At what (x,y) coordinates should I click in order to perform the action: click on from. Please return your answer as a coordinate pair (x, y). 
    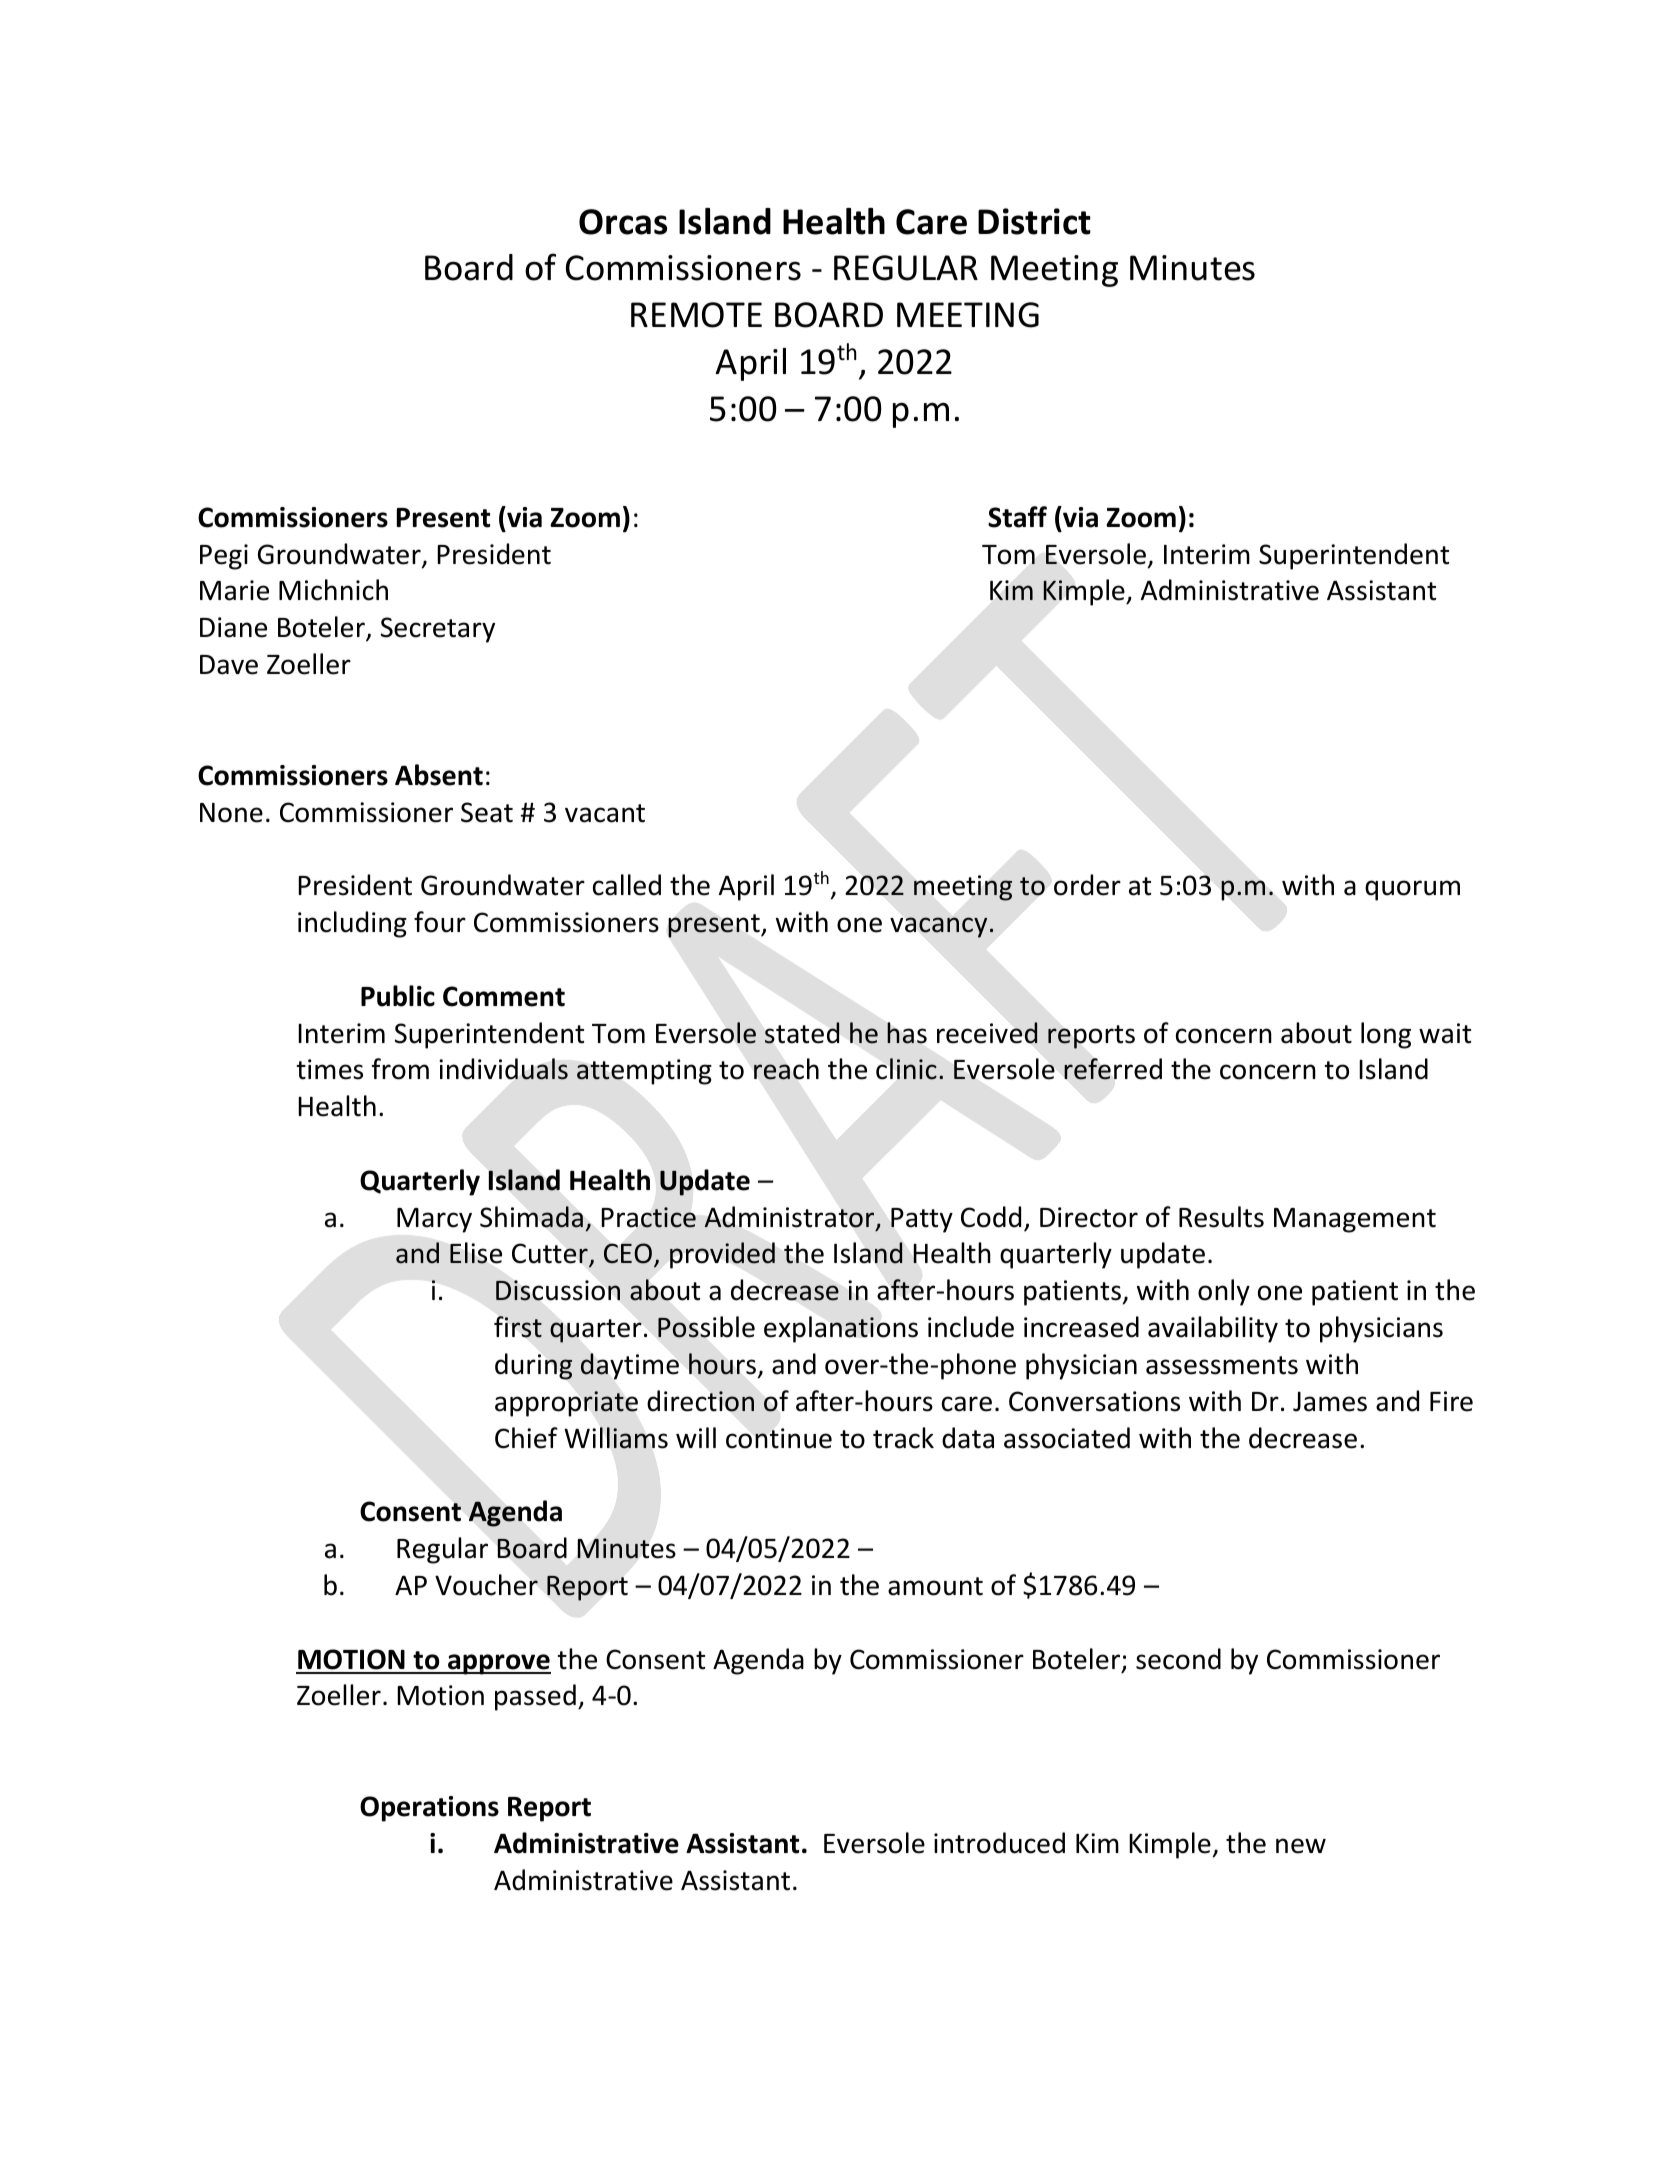
    Looking at the image, I should click on (400, 1069).
